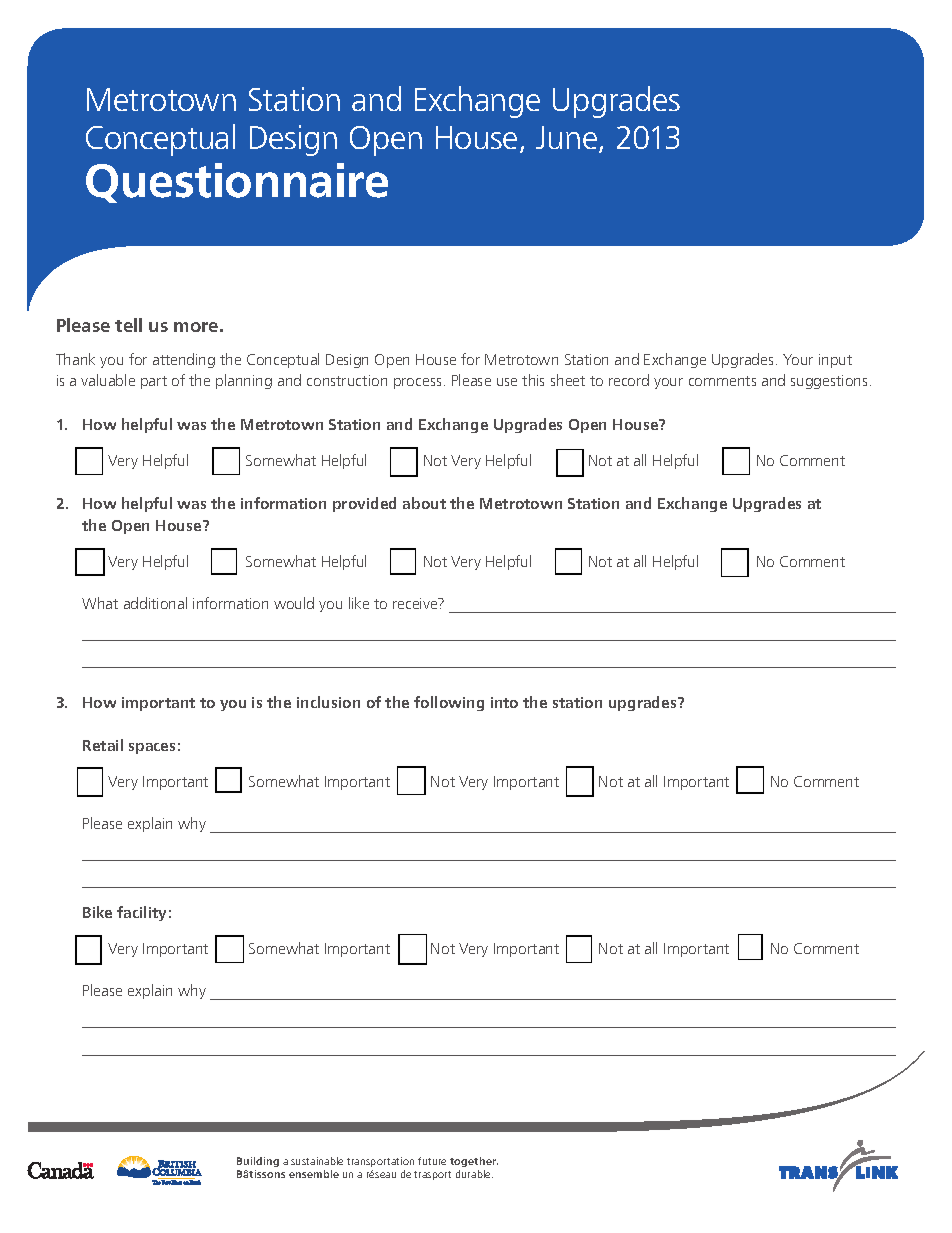  I want to click on suggestions, so click(829, 382).
